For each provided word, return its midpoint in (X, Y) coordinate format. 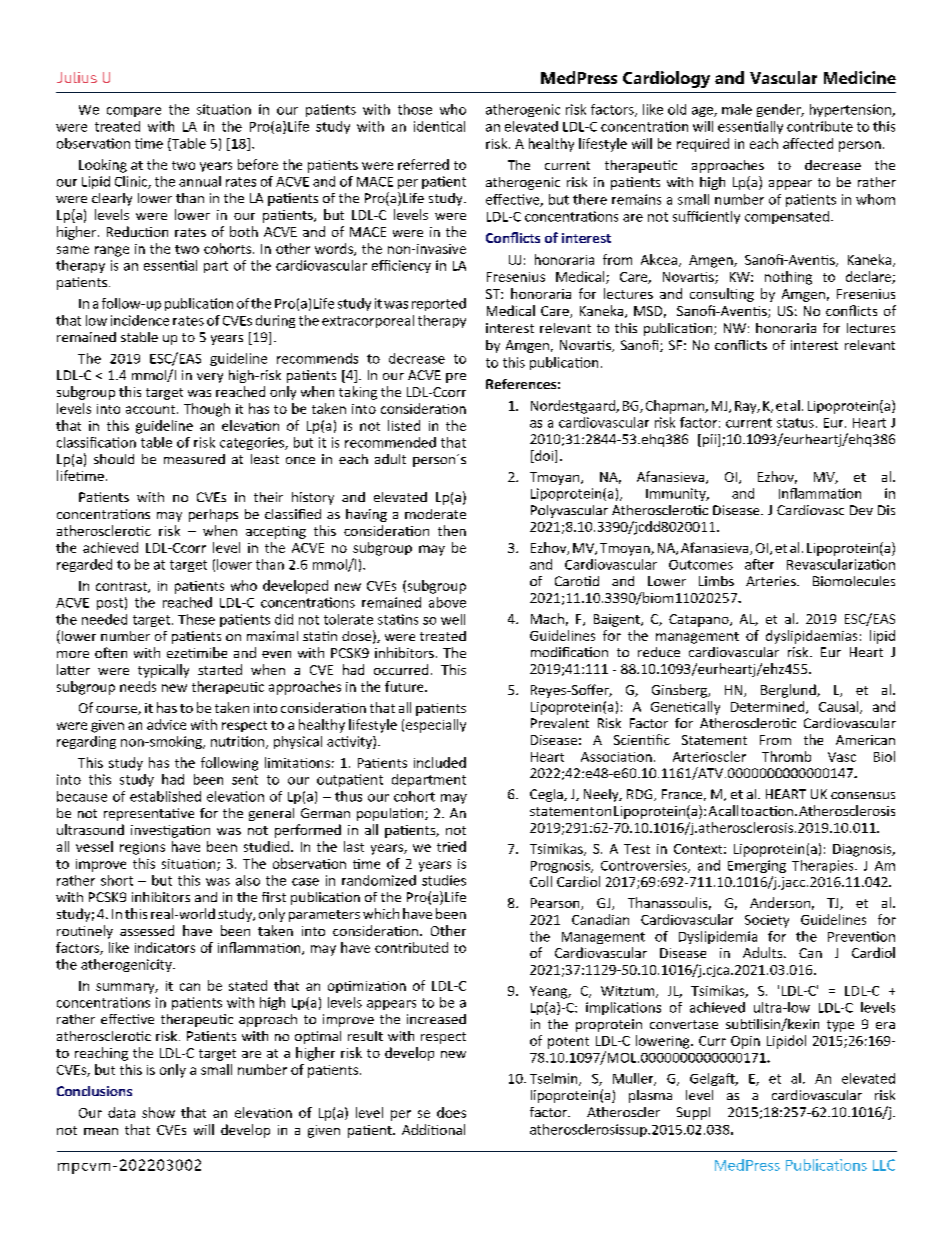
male (737, 109)
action (774, 811)
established (165, 796)
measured (194, 459)
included (440, 762)
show (158, 1112)
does (451, 1112)
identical (439, 126)
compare (134, 112)
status (795, 423)
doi (544, 456)
